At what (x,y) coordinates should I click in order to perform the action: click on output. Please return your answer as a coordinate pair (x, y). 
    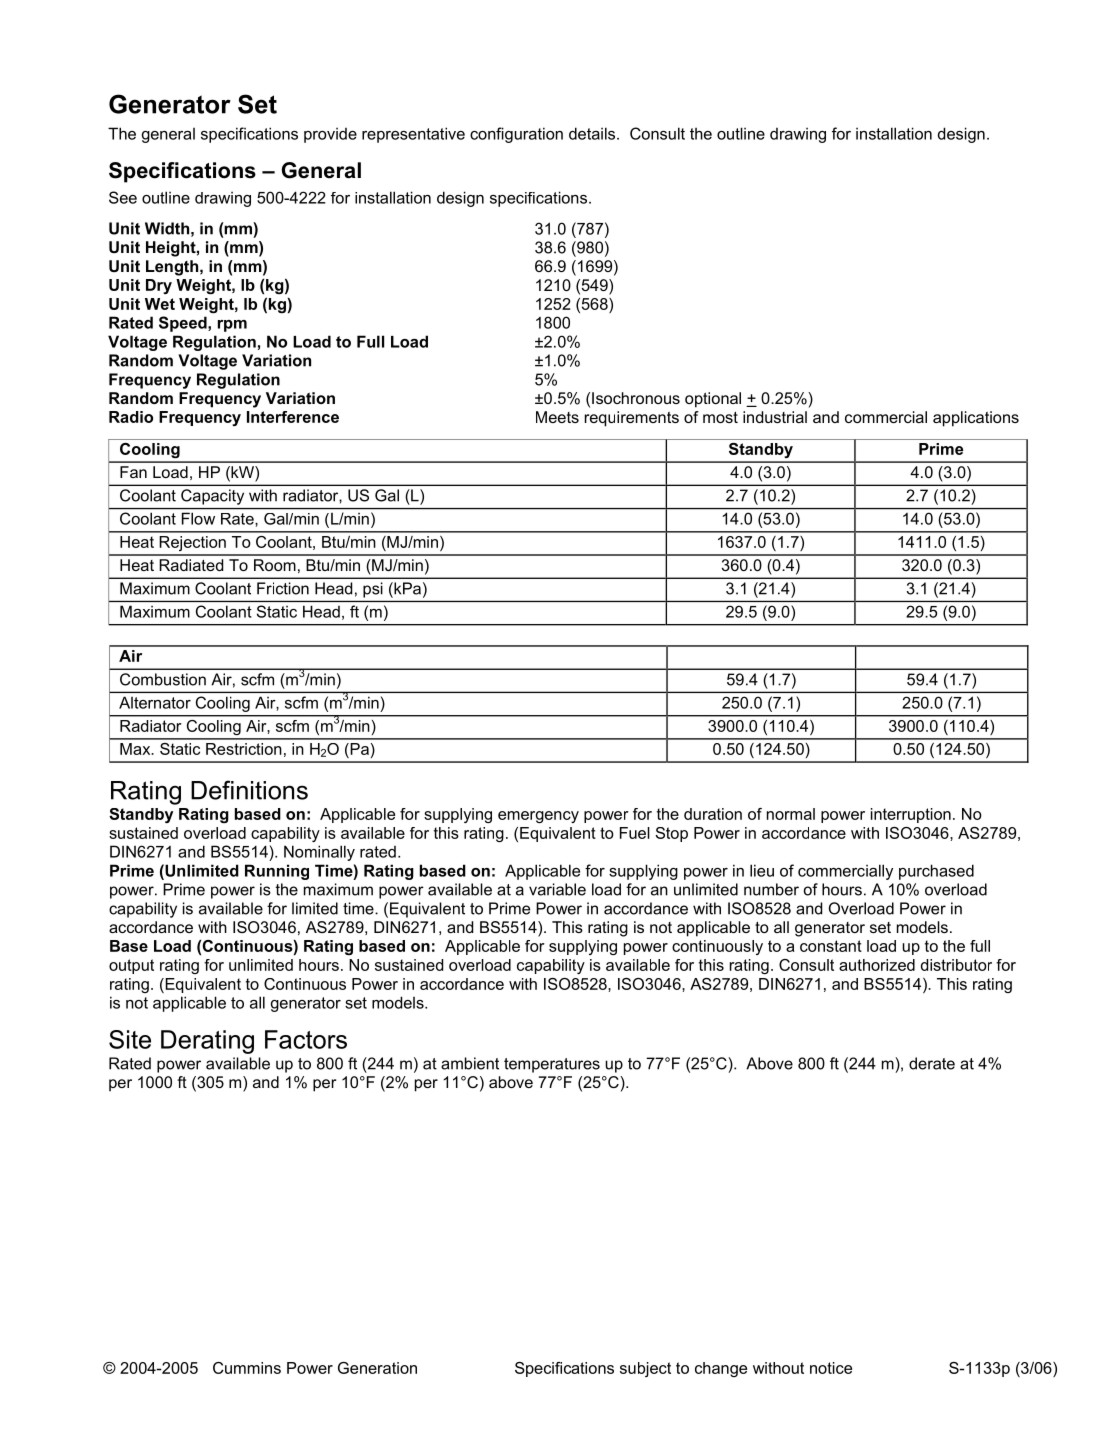
    Looking at the image, I should click on (131, 966).
